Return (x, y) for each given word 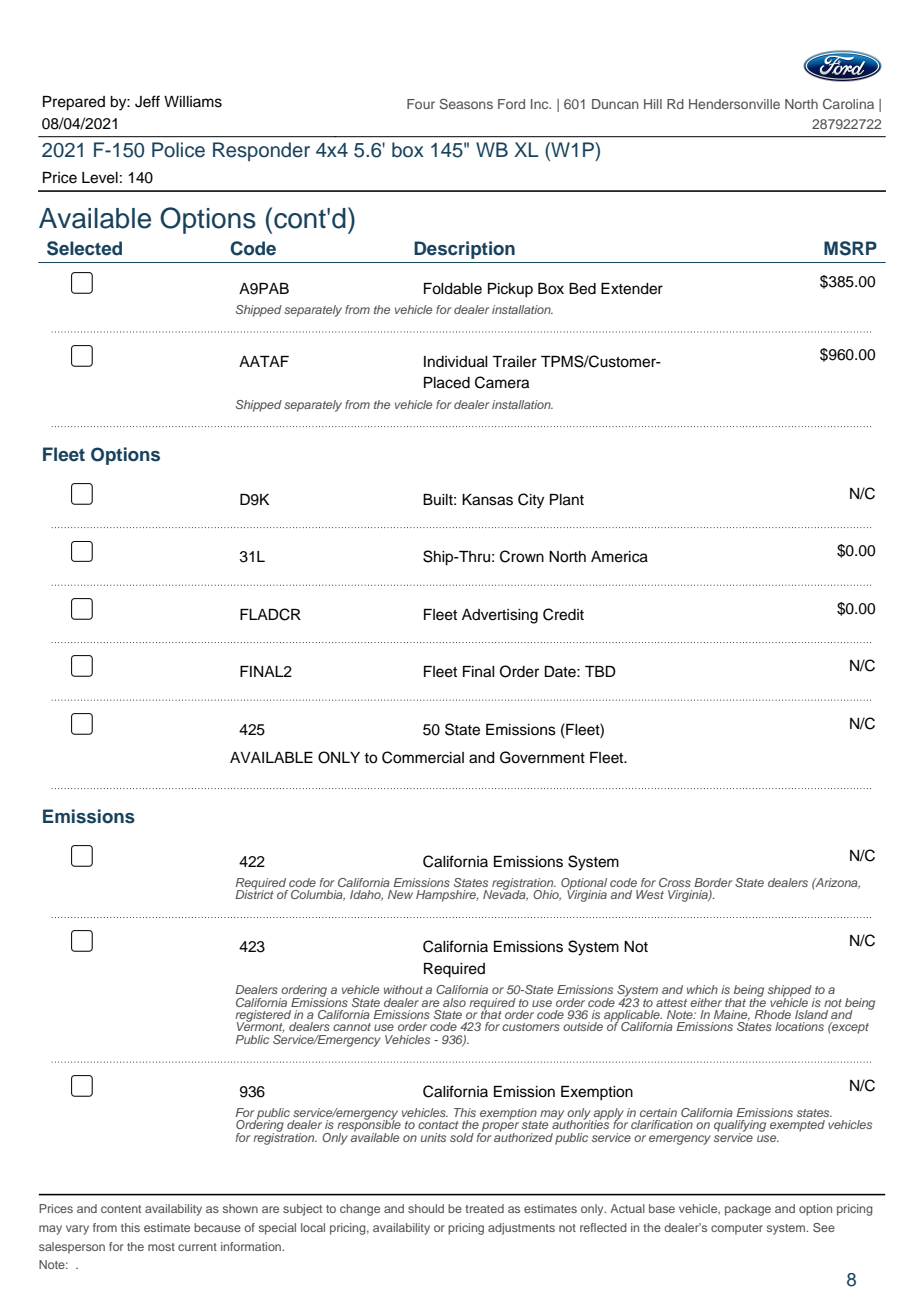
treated (484, 1208)
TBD (600, 671)
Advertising (500, 616)
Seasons (466, 103)
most (161, 1247)
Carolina (848, 104)
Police (178, 150)
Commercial (423, 757)
